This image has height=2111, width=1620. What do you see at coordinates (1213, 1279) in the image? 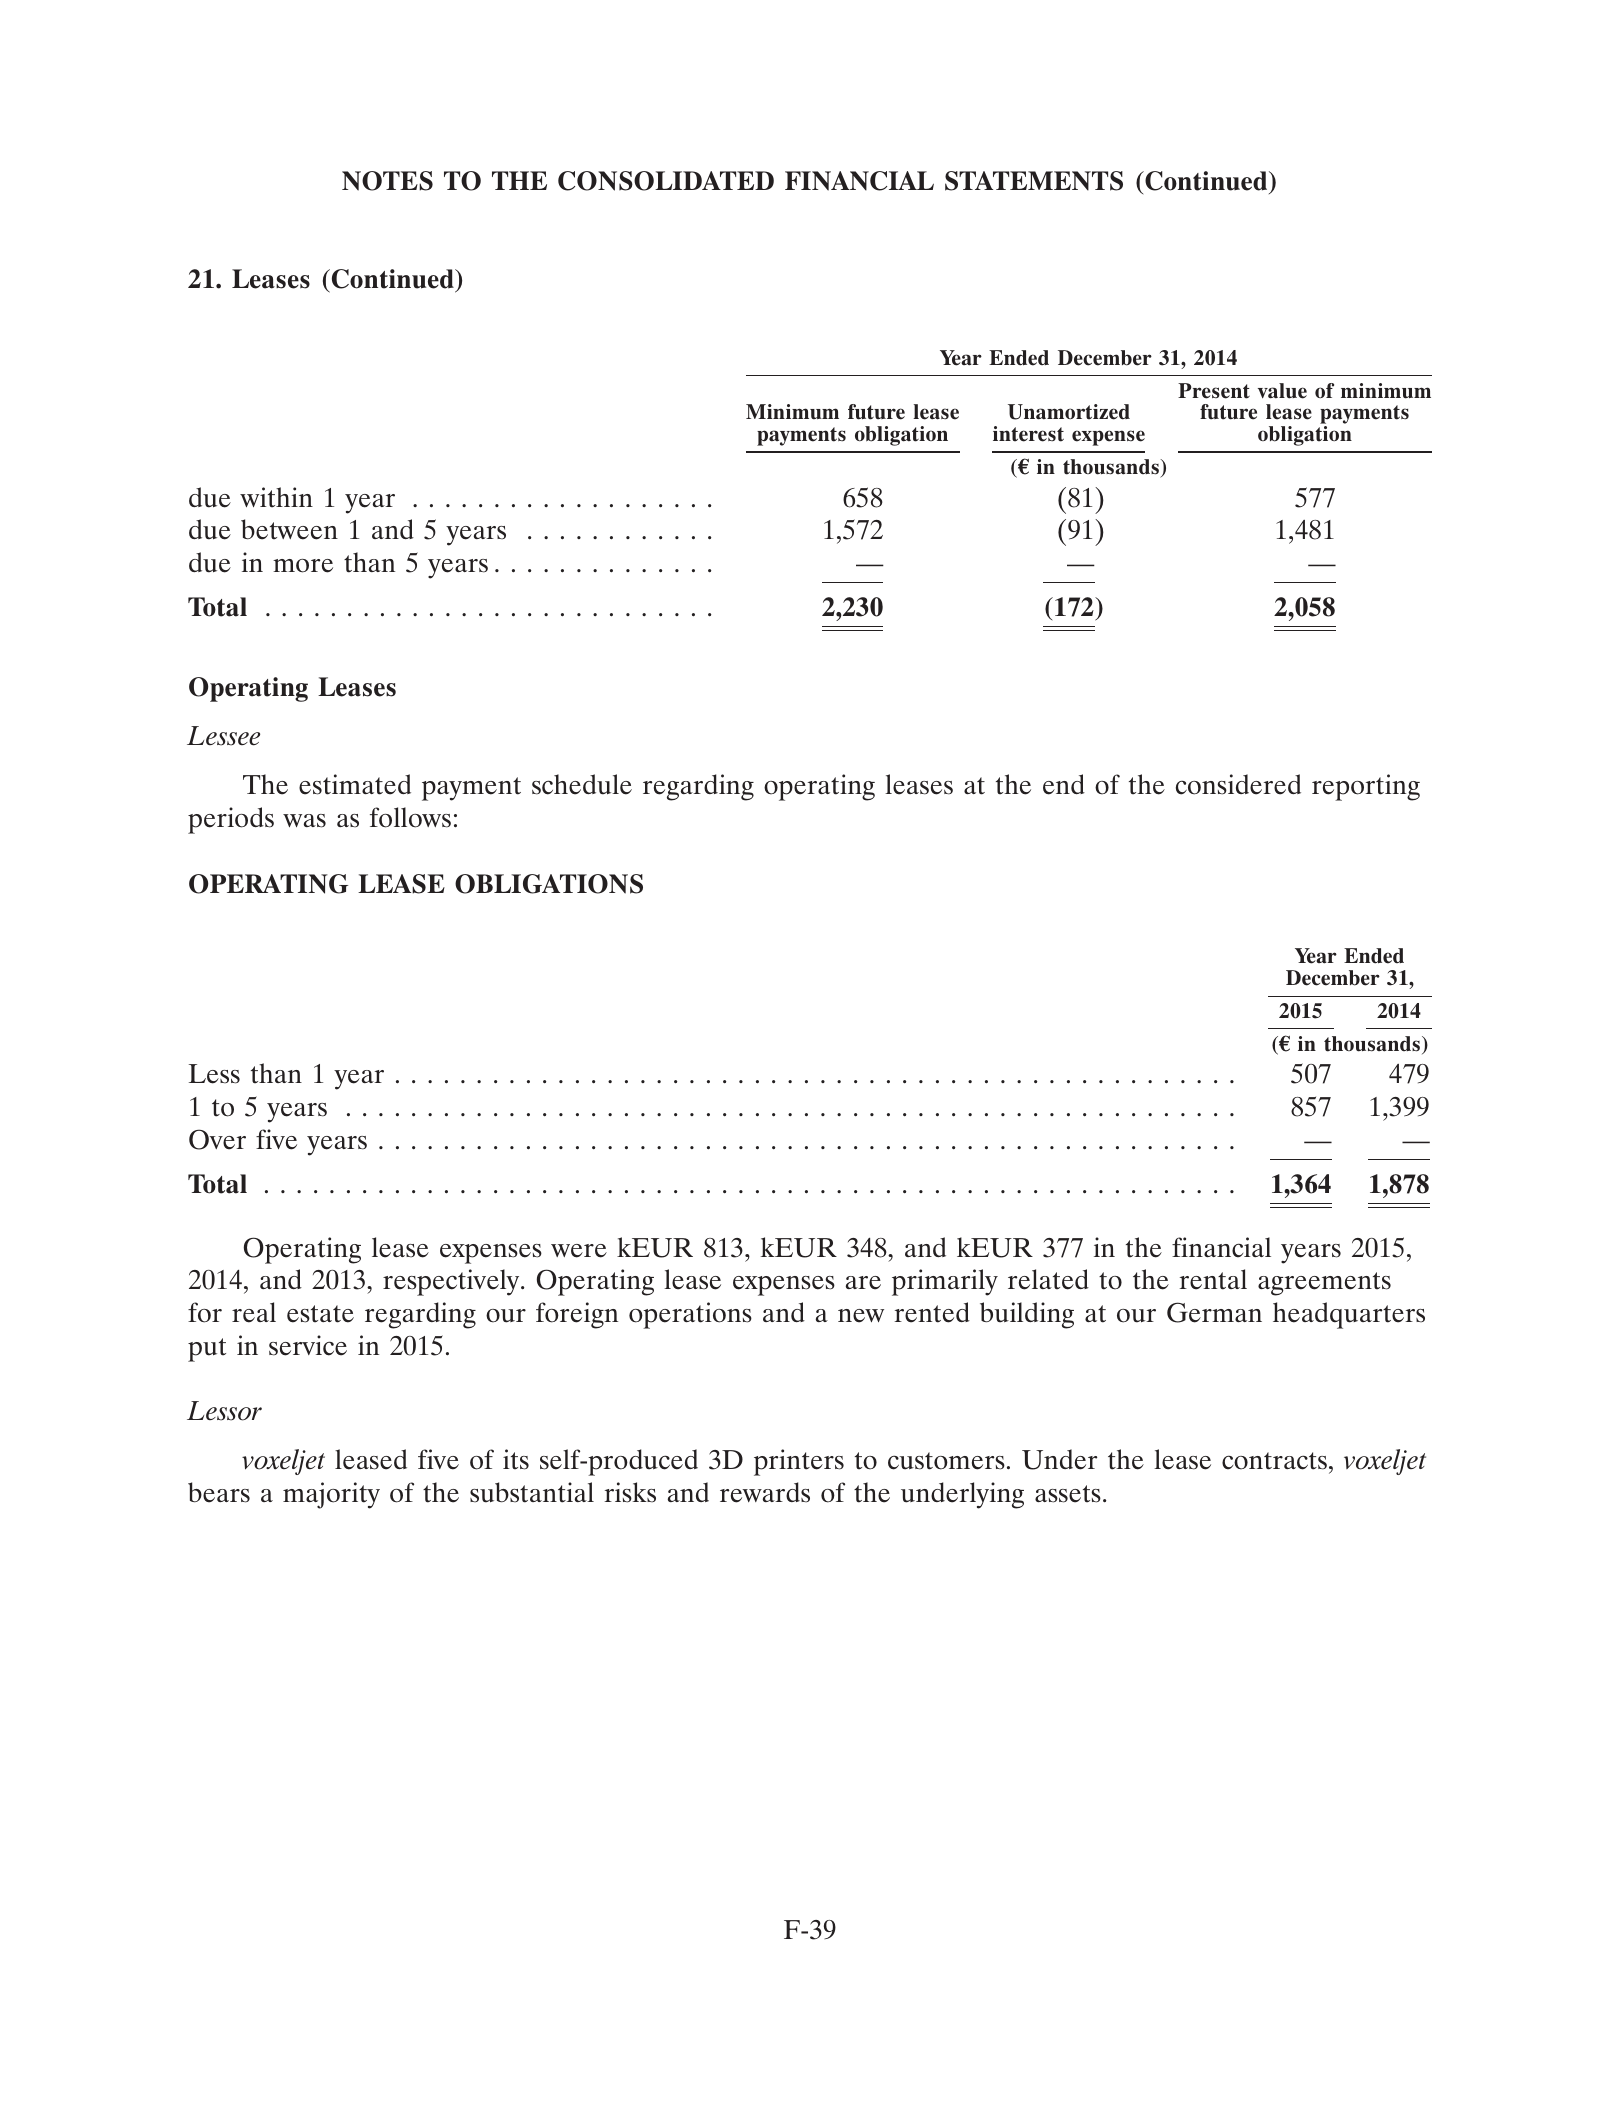
I see `rental` at bounding box center [1213, 1279].
